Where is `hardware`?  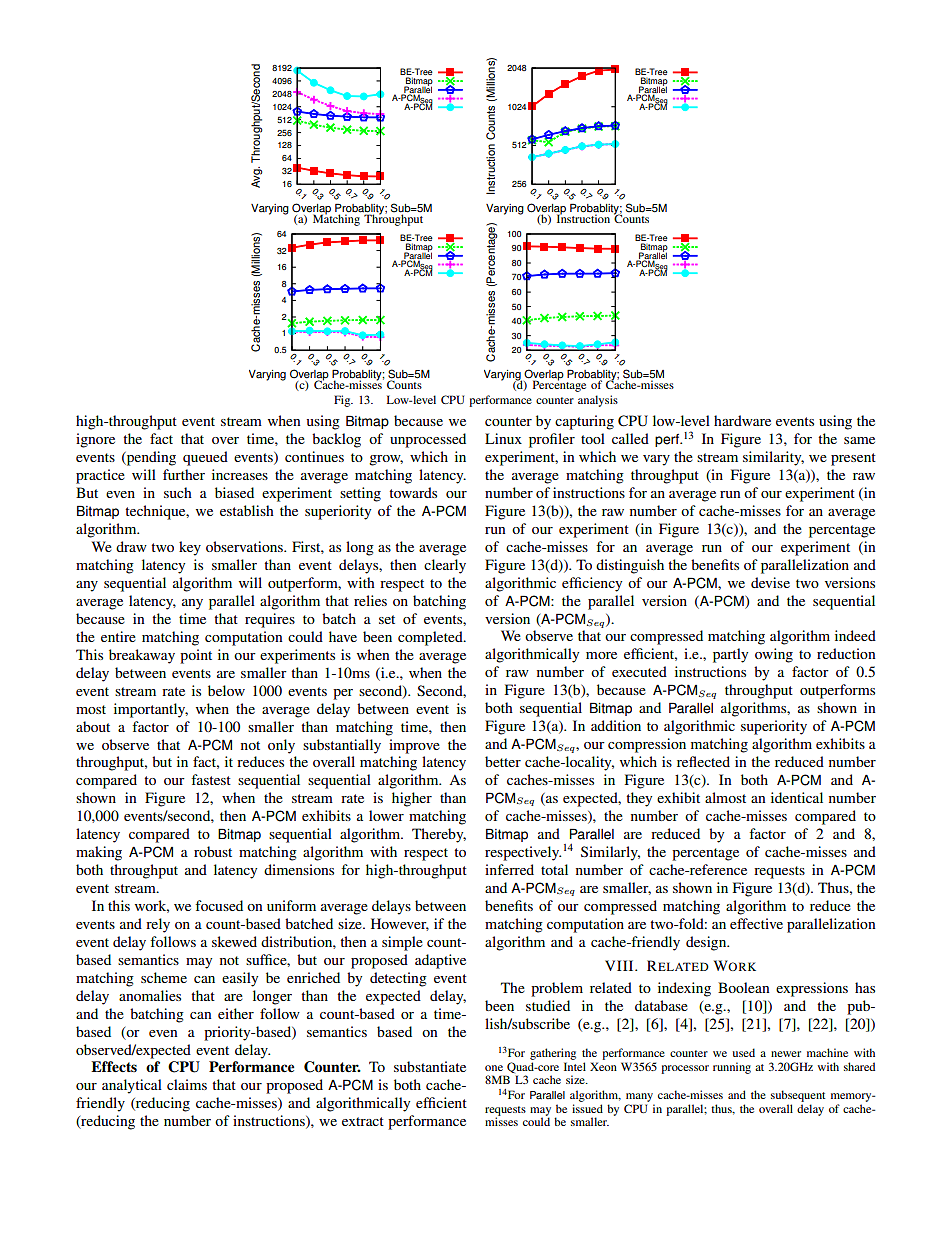 hardware is located at coordinates (742, 420).
